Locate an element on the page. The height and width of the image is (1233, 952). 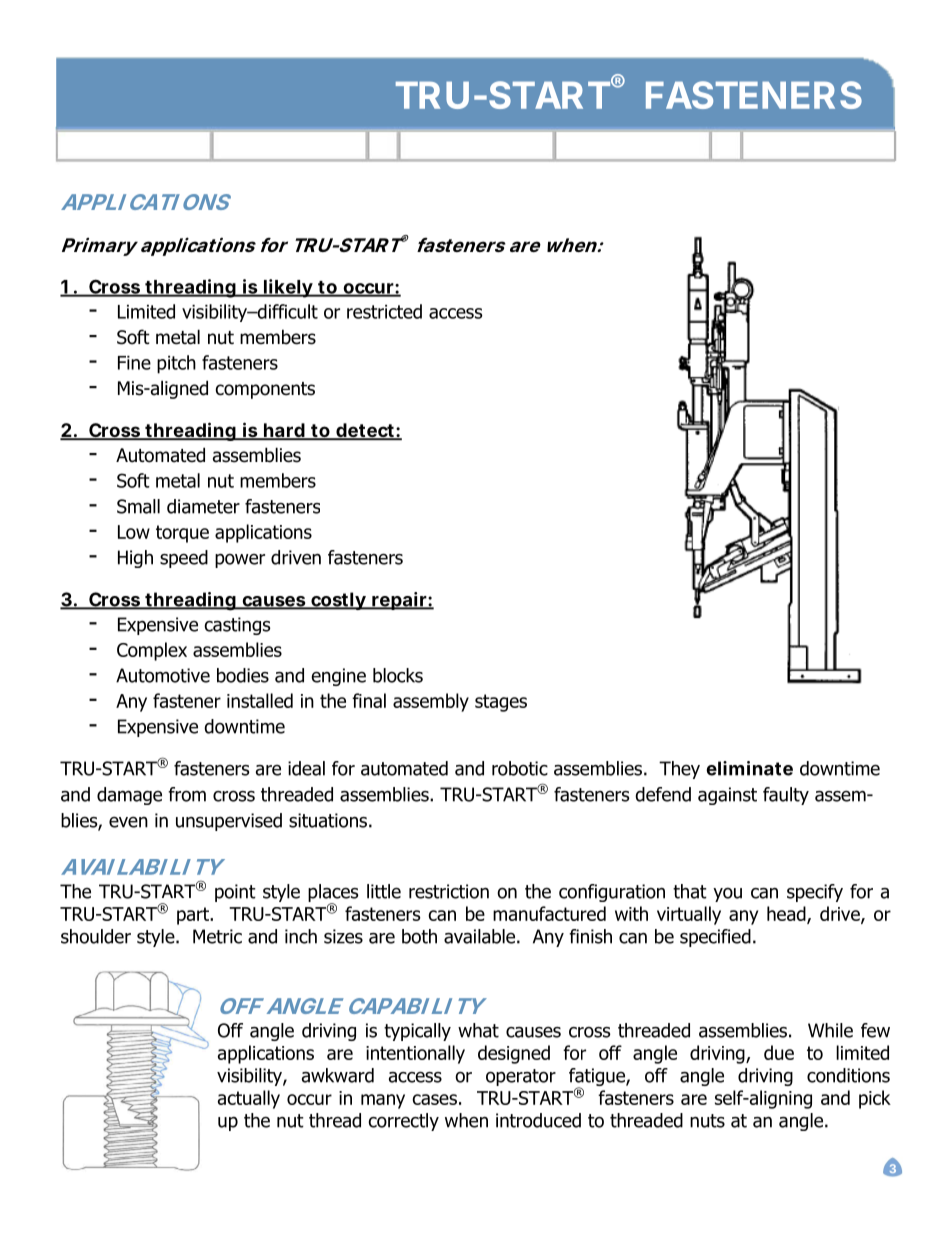
actually is located at coordinates (249, 1099).
